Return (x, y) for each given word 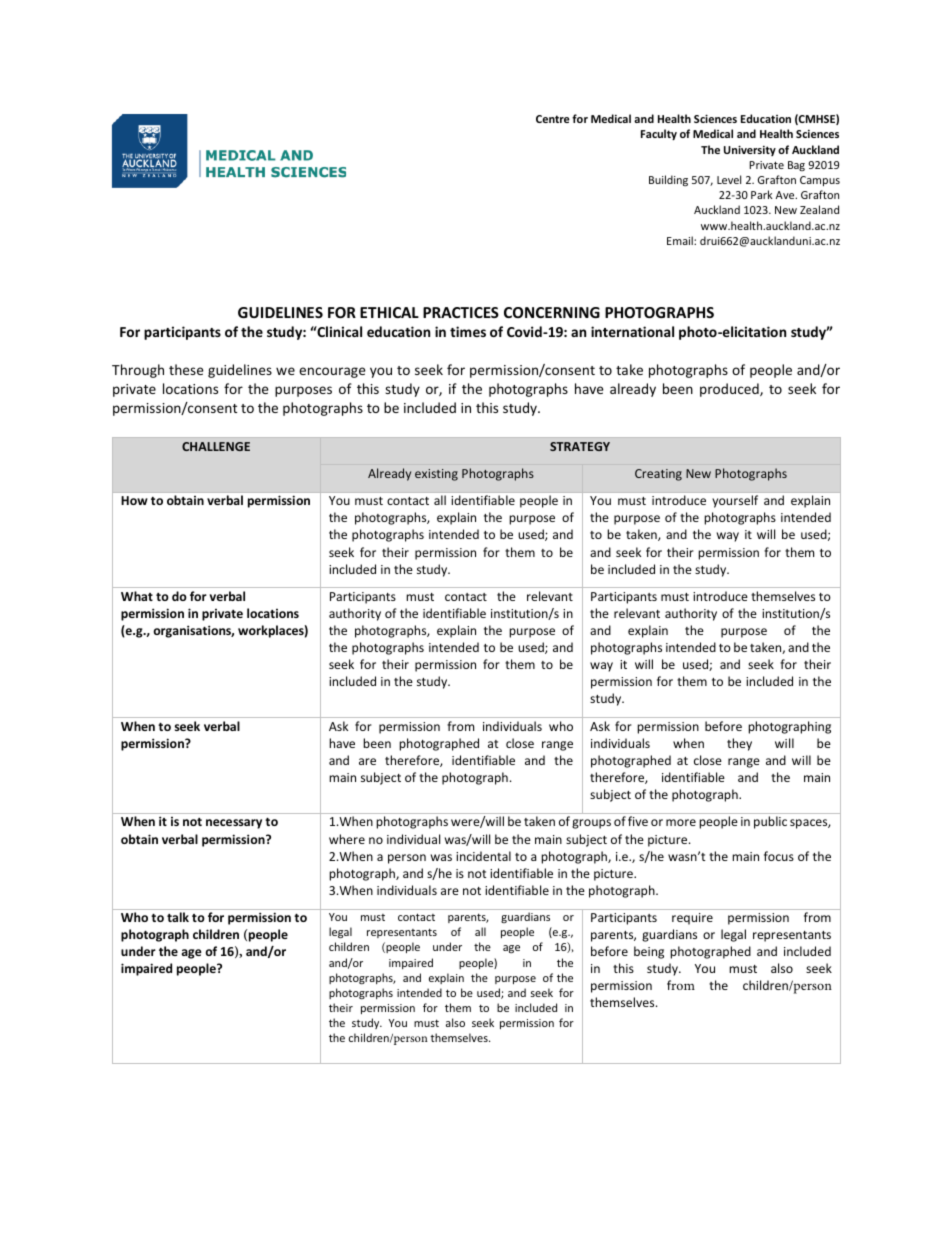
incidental (483, 856)
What (137, 596)
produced (730, 390)
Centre (553, 119)
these (186, 369)
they (739, 744)
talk (178, 917)
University (750, 150)
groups (591, 824)
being (649, 952)
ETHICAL (389, 312)
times (468, 331)
